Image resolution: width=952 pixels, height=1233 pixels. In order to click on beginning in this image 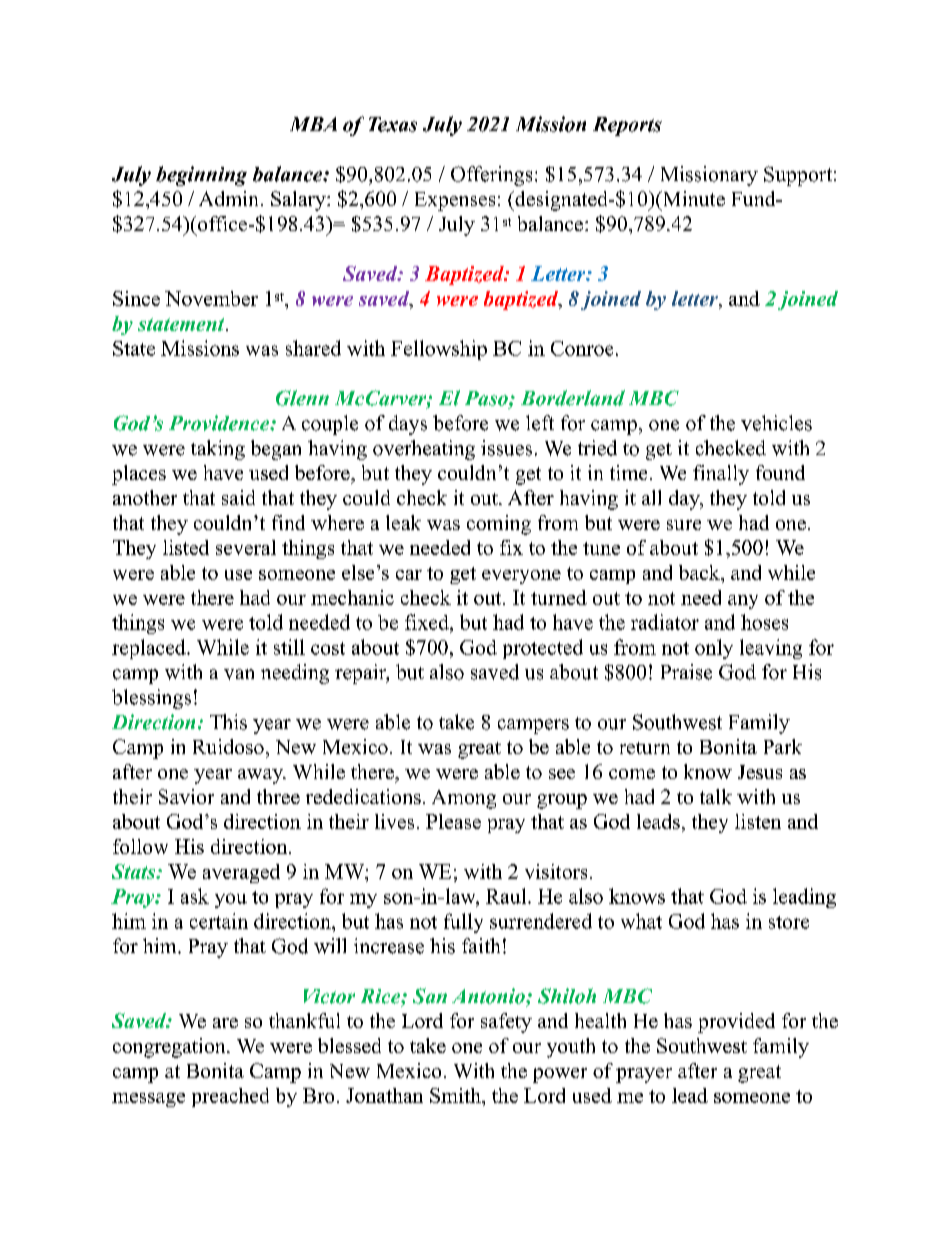, I will do `click(201, 176)`.
